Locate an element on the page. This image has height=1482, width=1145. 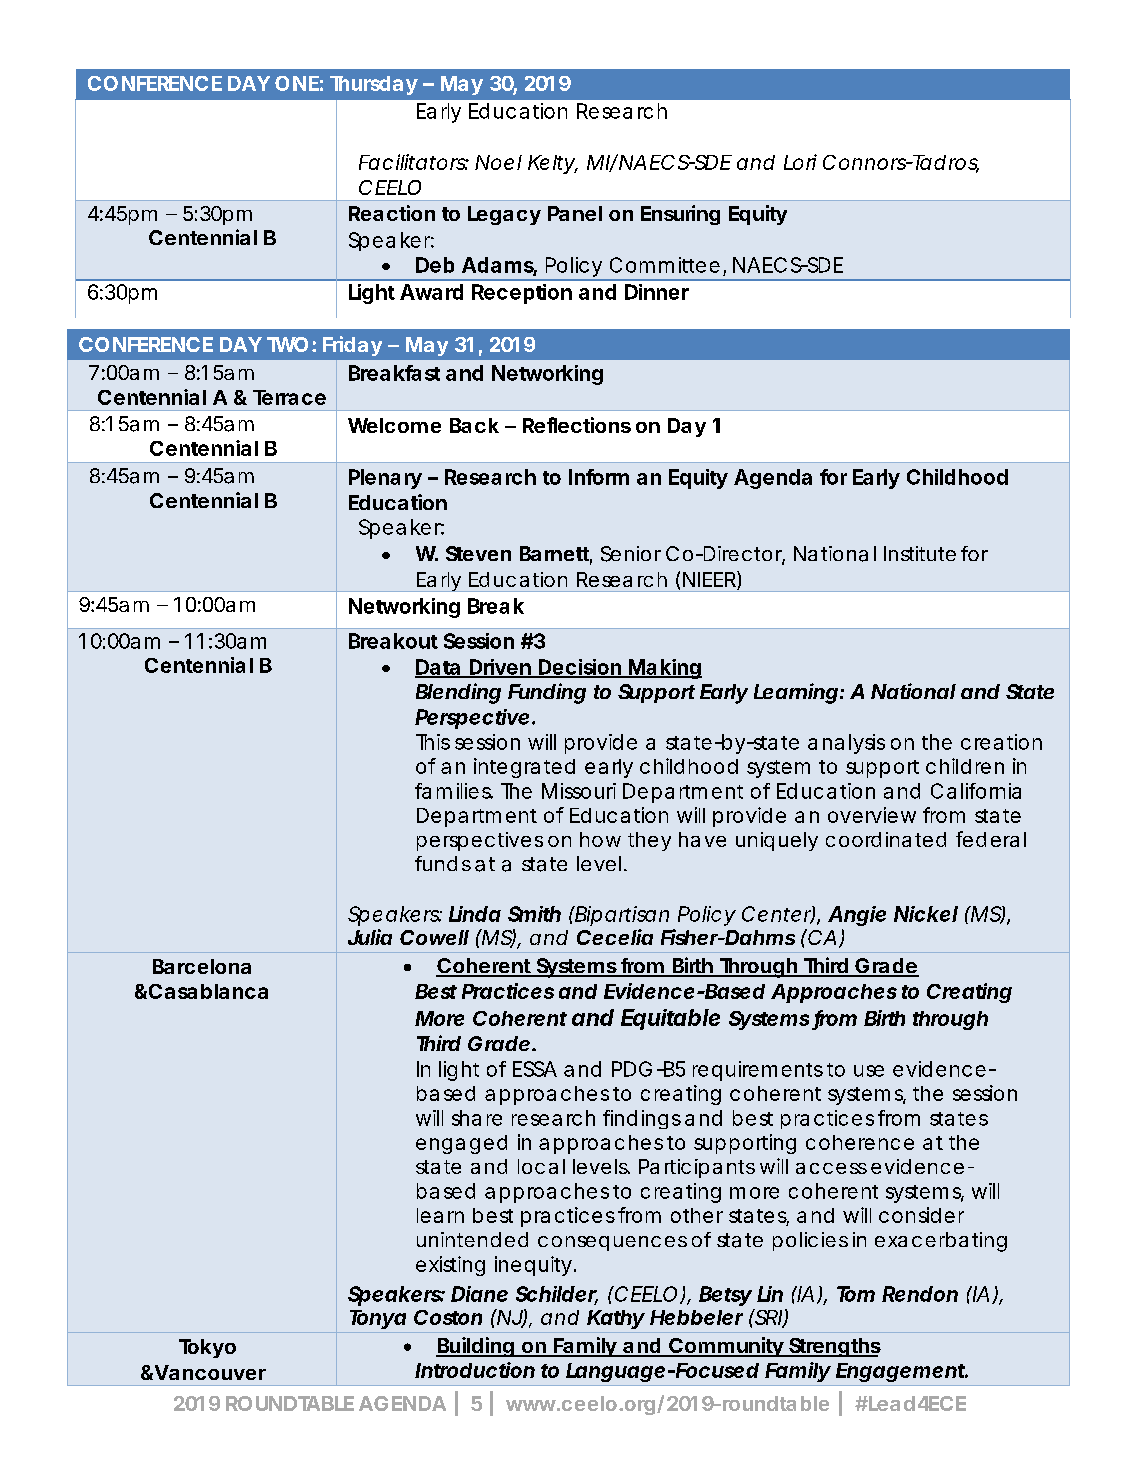
findings is located at coordinates (642, 1119).
